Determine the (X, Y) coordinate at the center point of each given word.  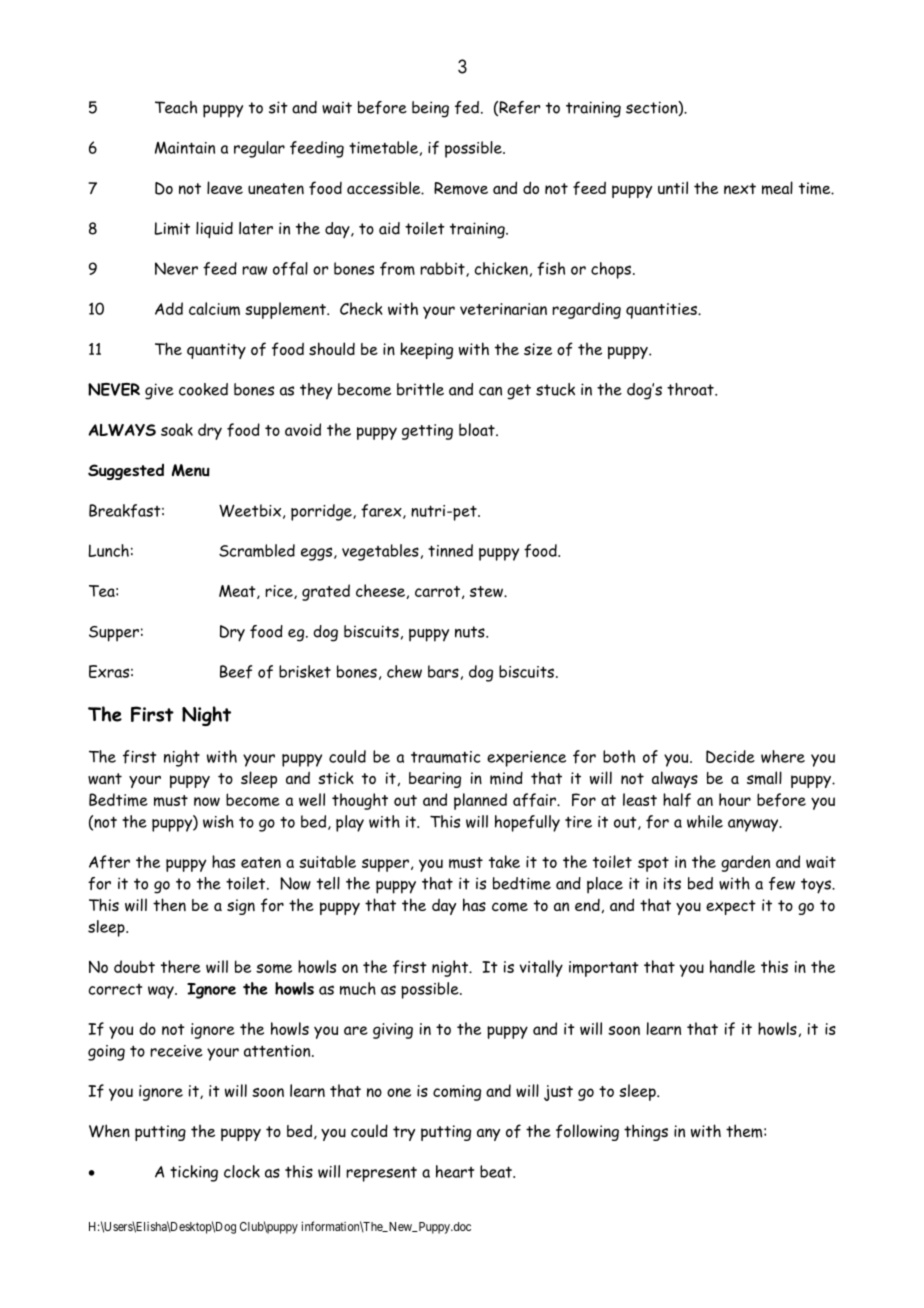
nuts (471, 632)
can (490, 391)
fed (467, 107)
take (504, 861)
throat (691, 389)
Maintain (185, 148)
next (740, 188)
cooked (203, 389)
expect (731, 907)
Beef (236, 672)
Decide (730, 756)
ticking (194, 1173)
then (169, 904)
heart (455, 1171)
